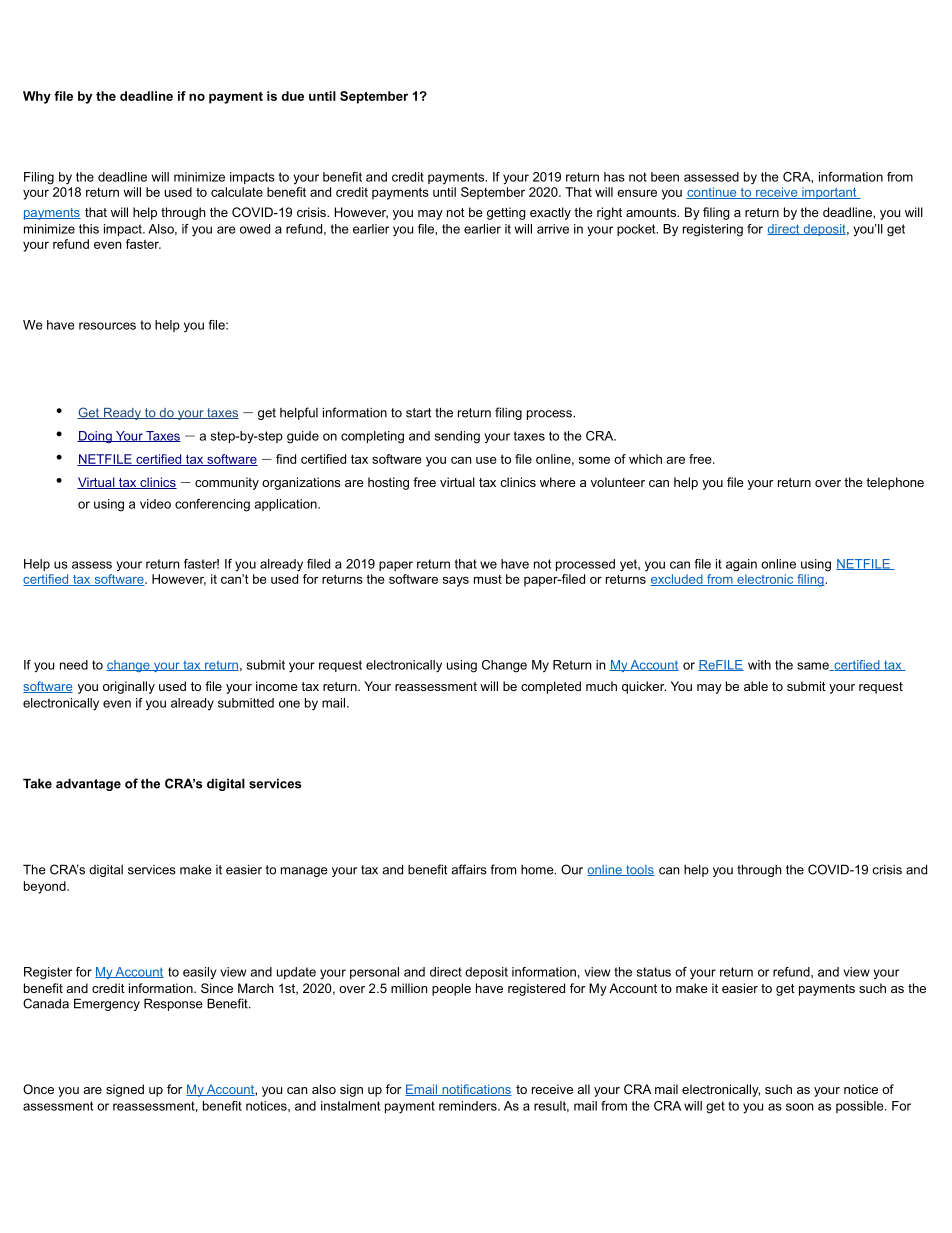  Describe the element at coordinates (37, 97) in the image. I see `Why` at that location.
